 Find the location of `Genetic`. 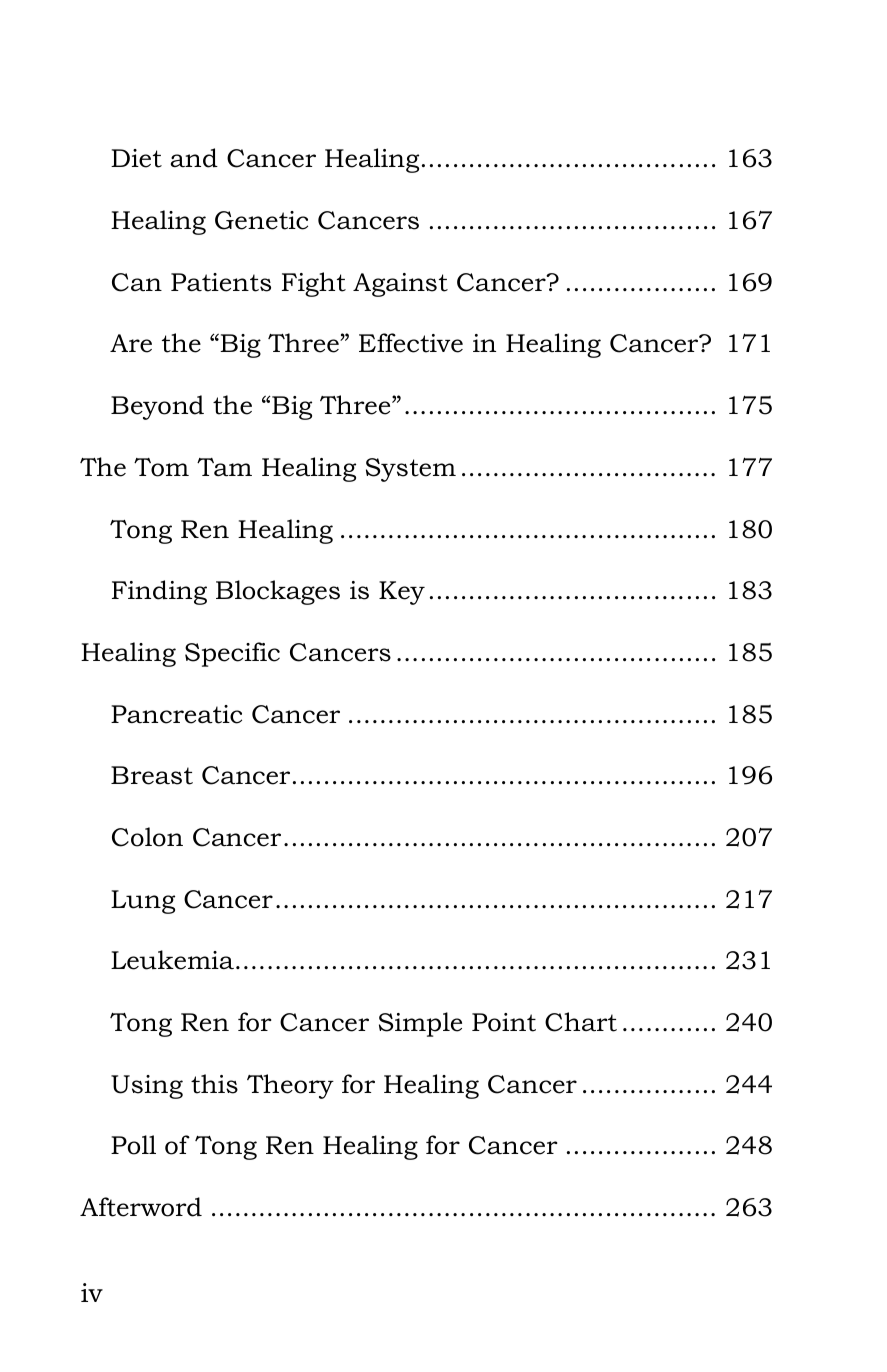

Genetic is located at coordinates (261, 220).
